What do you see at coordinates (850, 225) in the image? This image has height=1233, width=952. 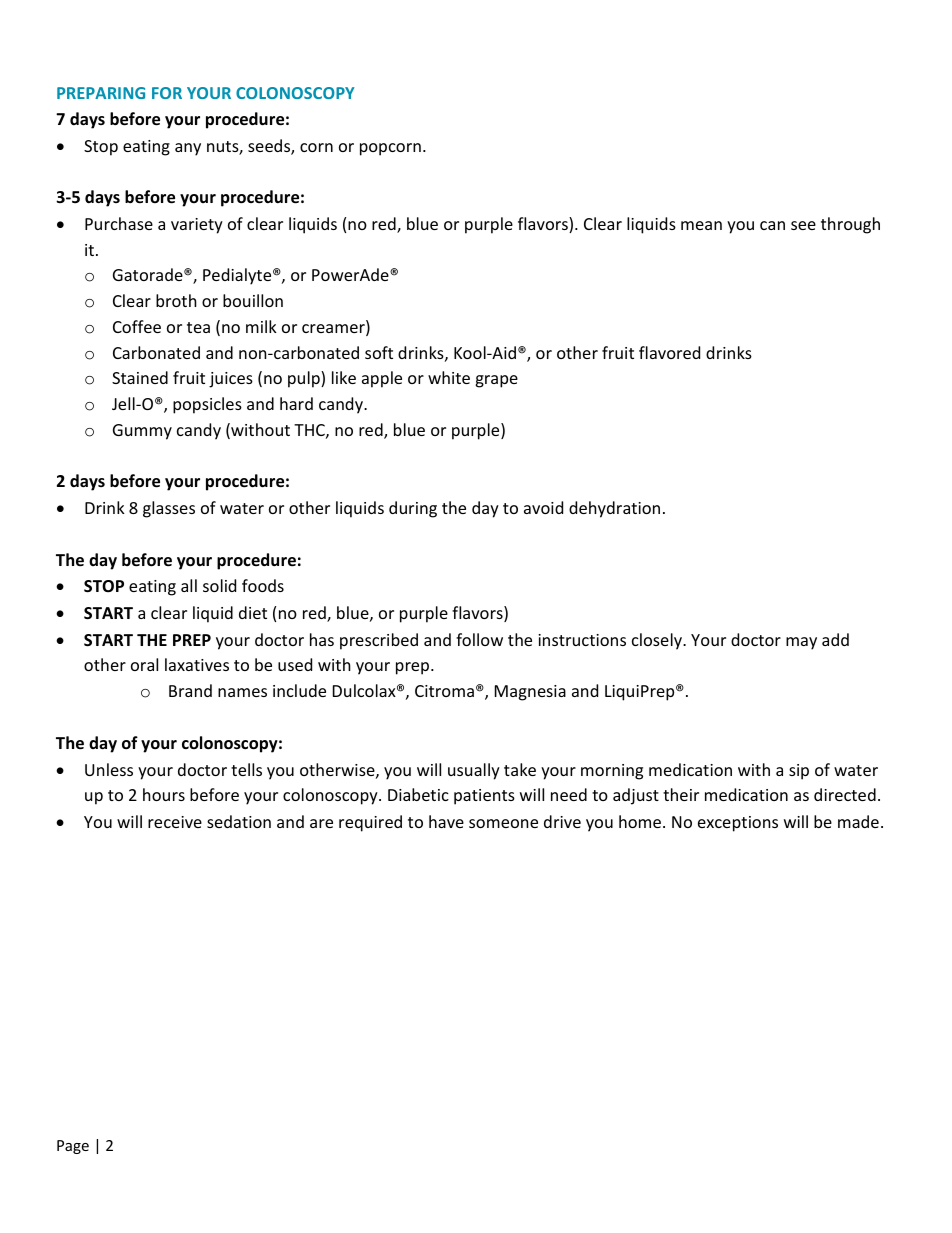 I see `through` at bounding box center [850, 225].
